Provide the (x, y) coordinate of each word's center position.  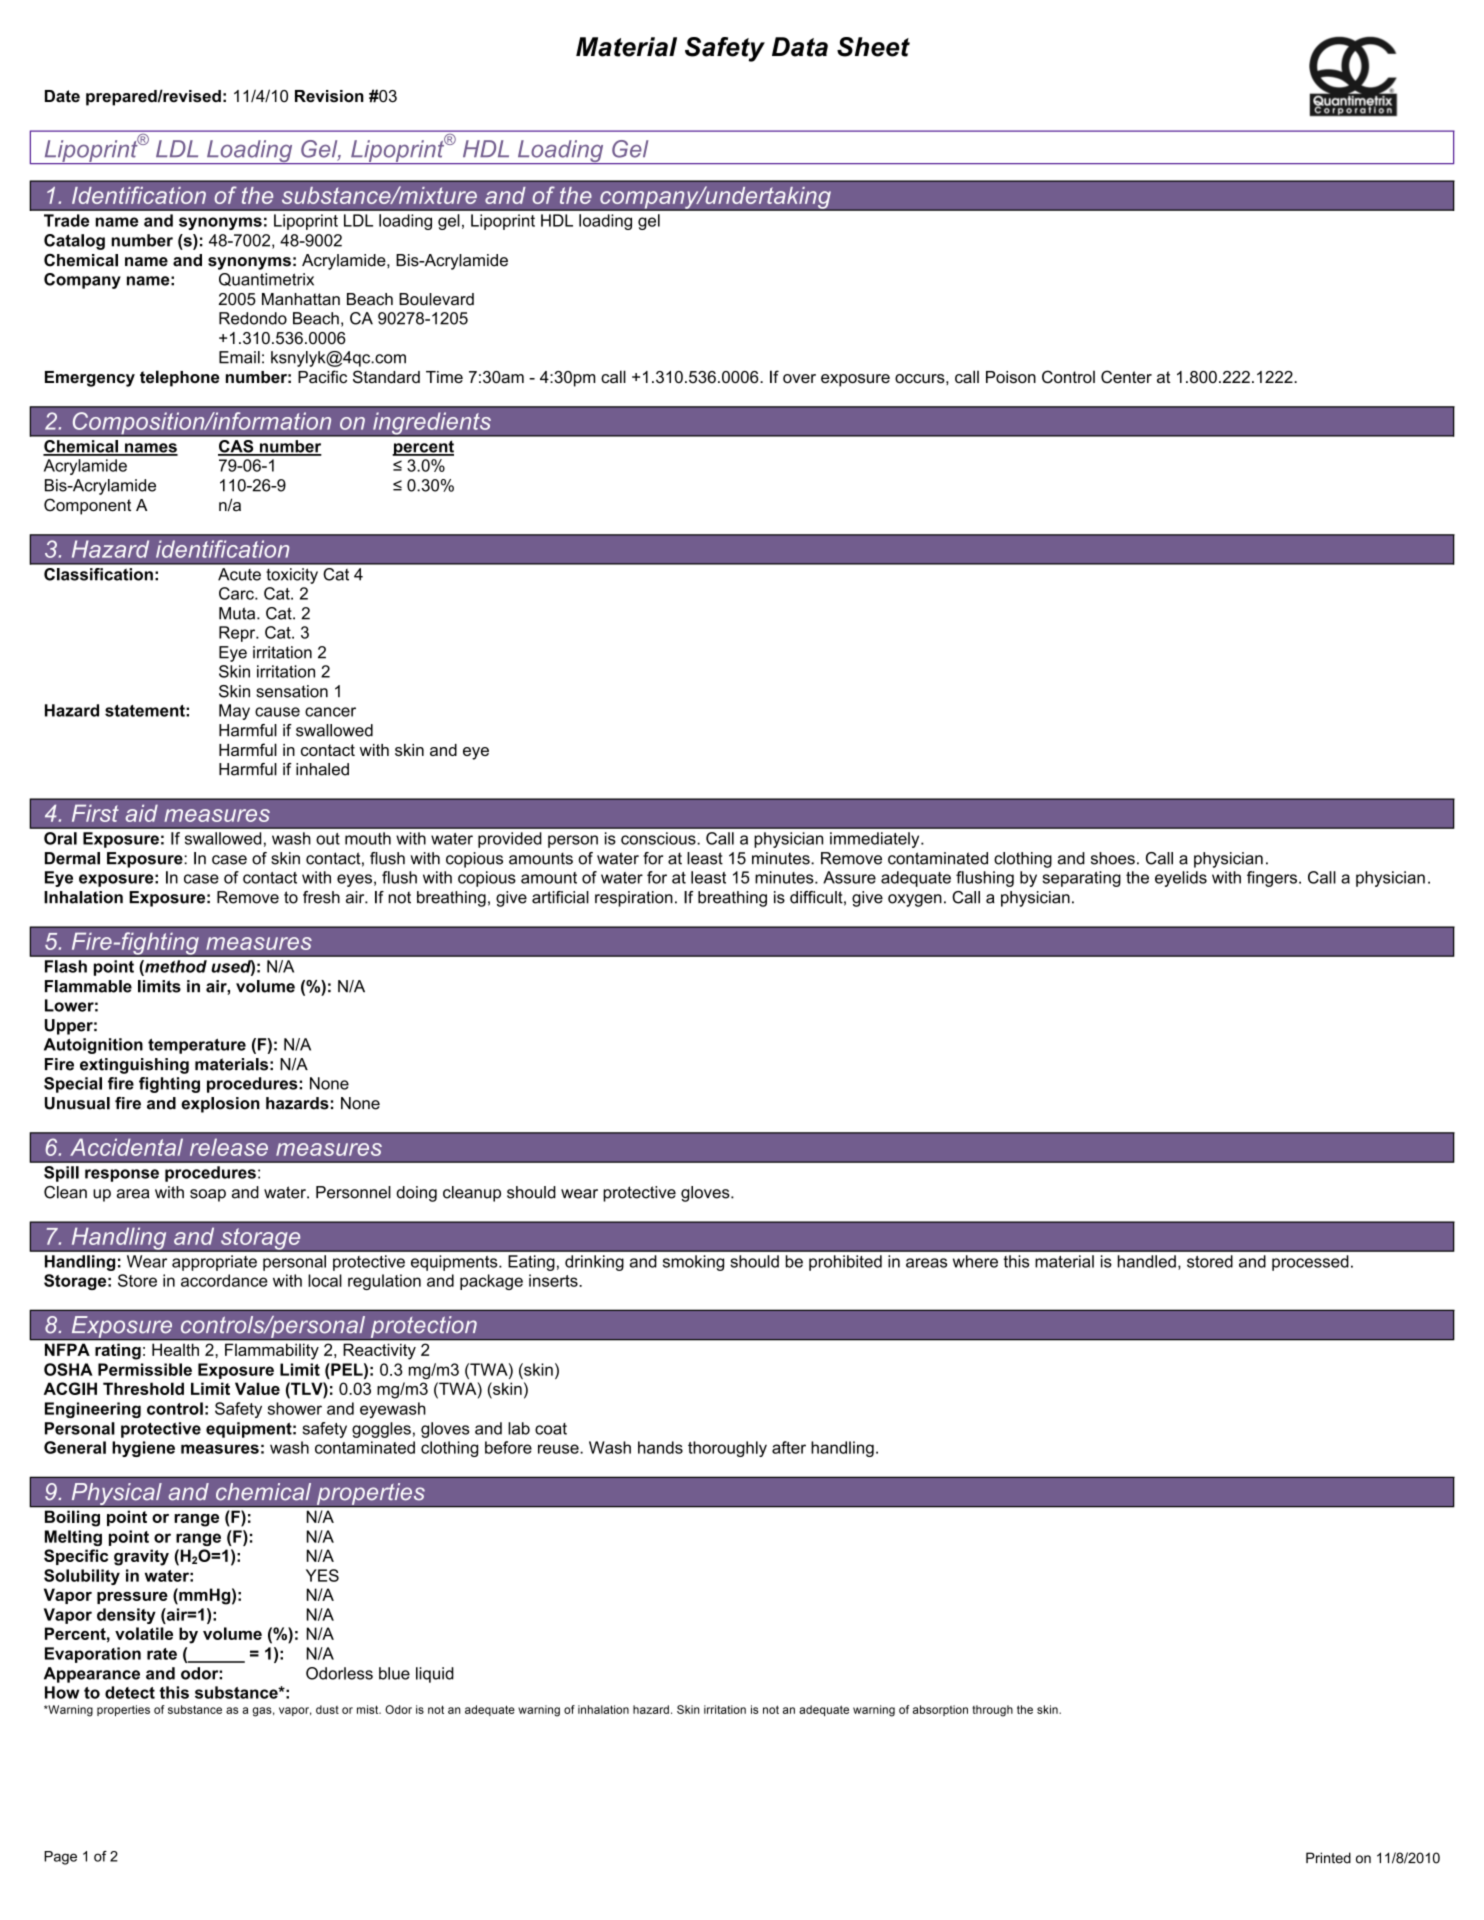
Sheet (873, 47)
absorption (940, 1710)
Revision (329, 96)
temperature (197, 1046)
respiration (634, 899)
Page (60, 1858)
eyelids (1181, 879)
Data (800, 47)
